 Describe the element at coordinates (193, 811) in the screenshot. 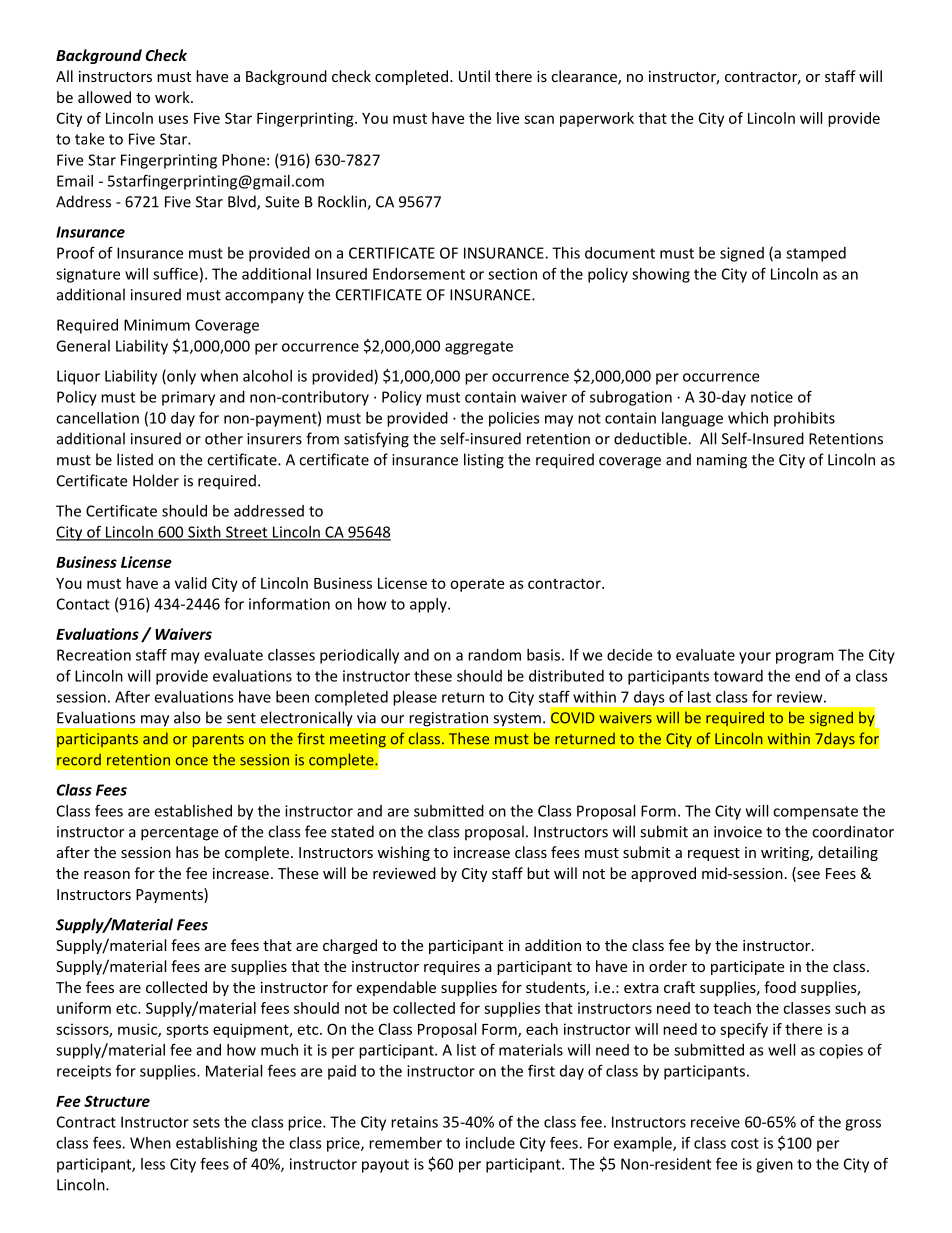

I see `established` at that location.
